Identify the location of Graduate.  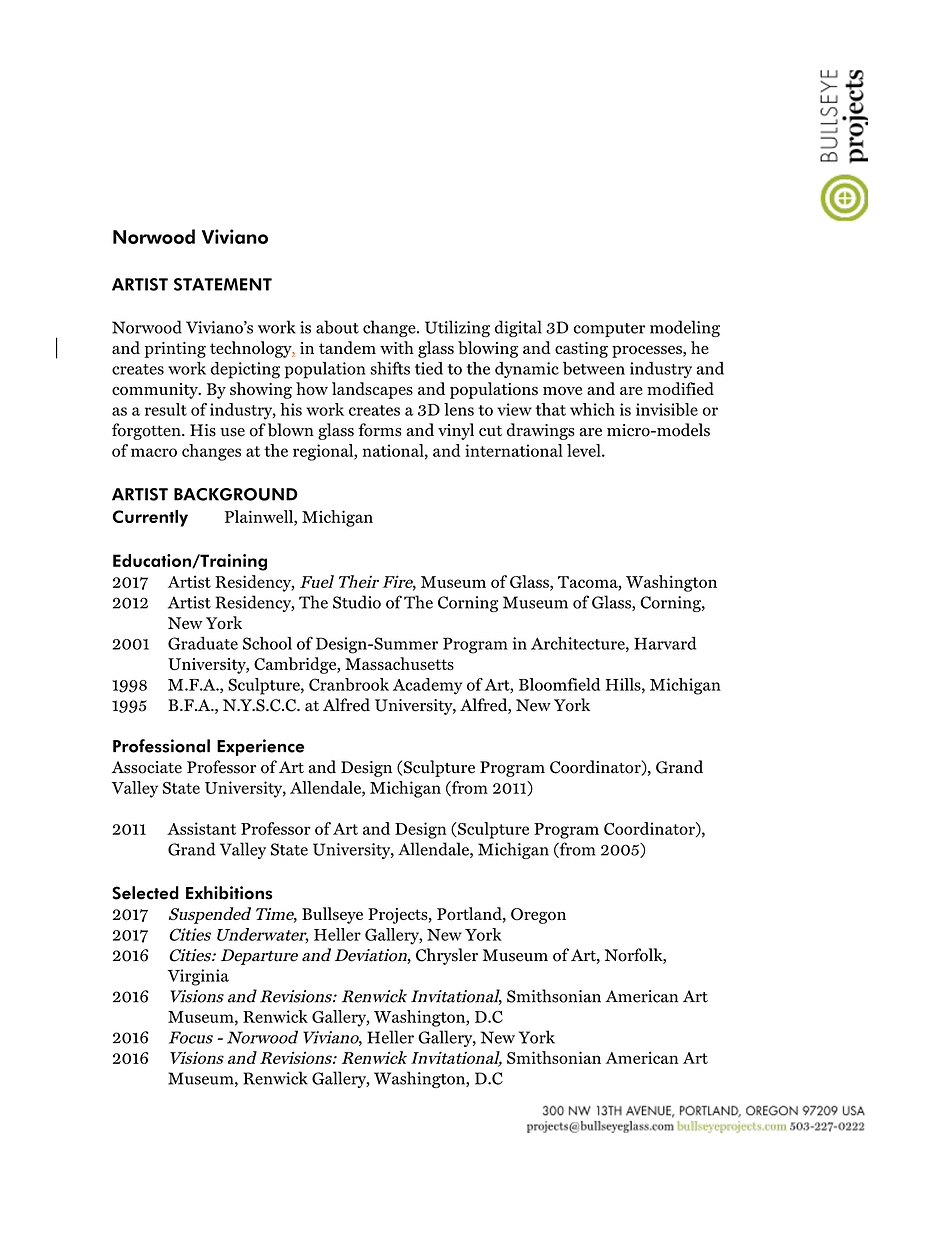
(203, 643).
